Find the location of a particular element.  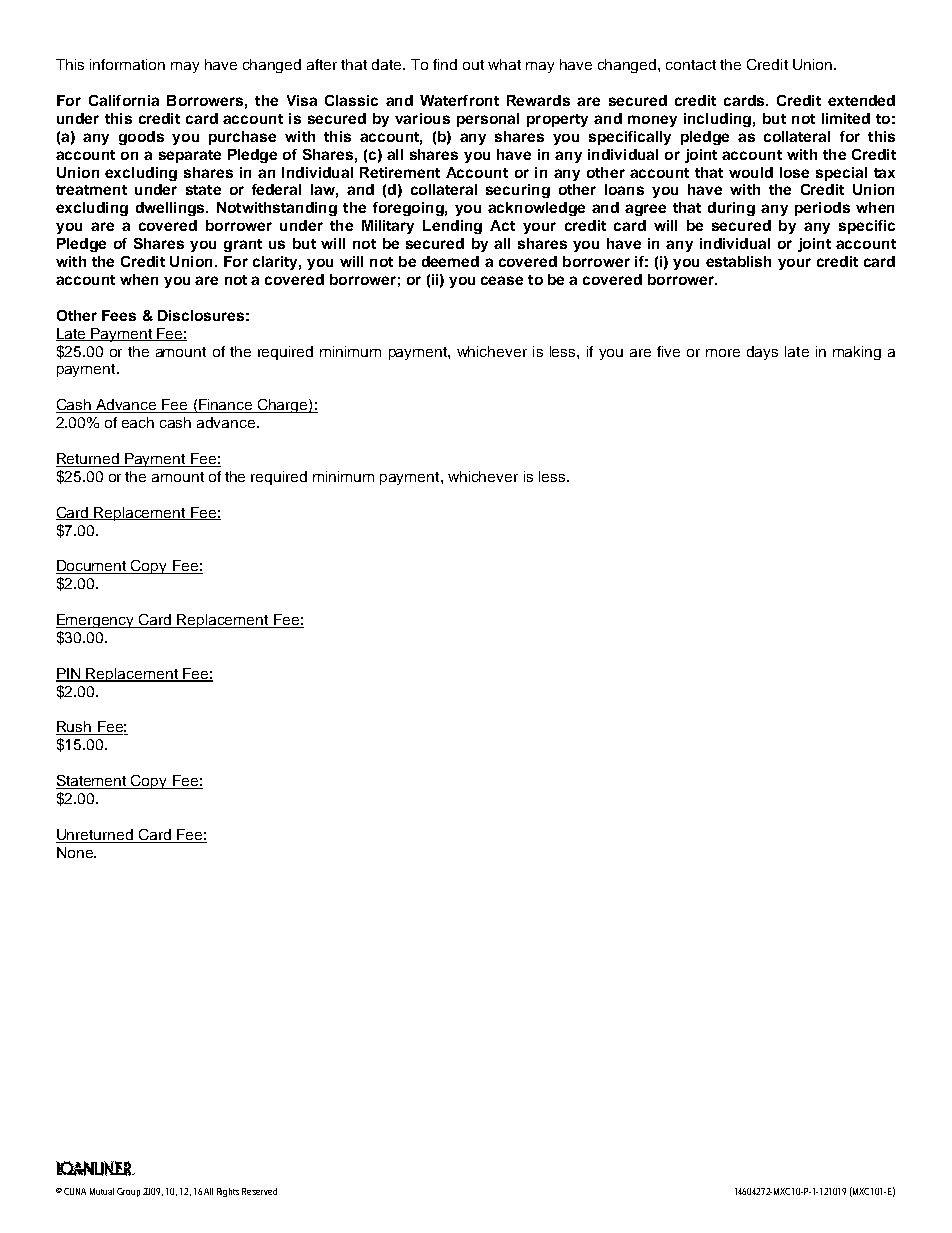

limited is located at coordinates (846, 118).
